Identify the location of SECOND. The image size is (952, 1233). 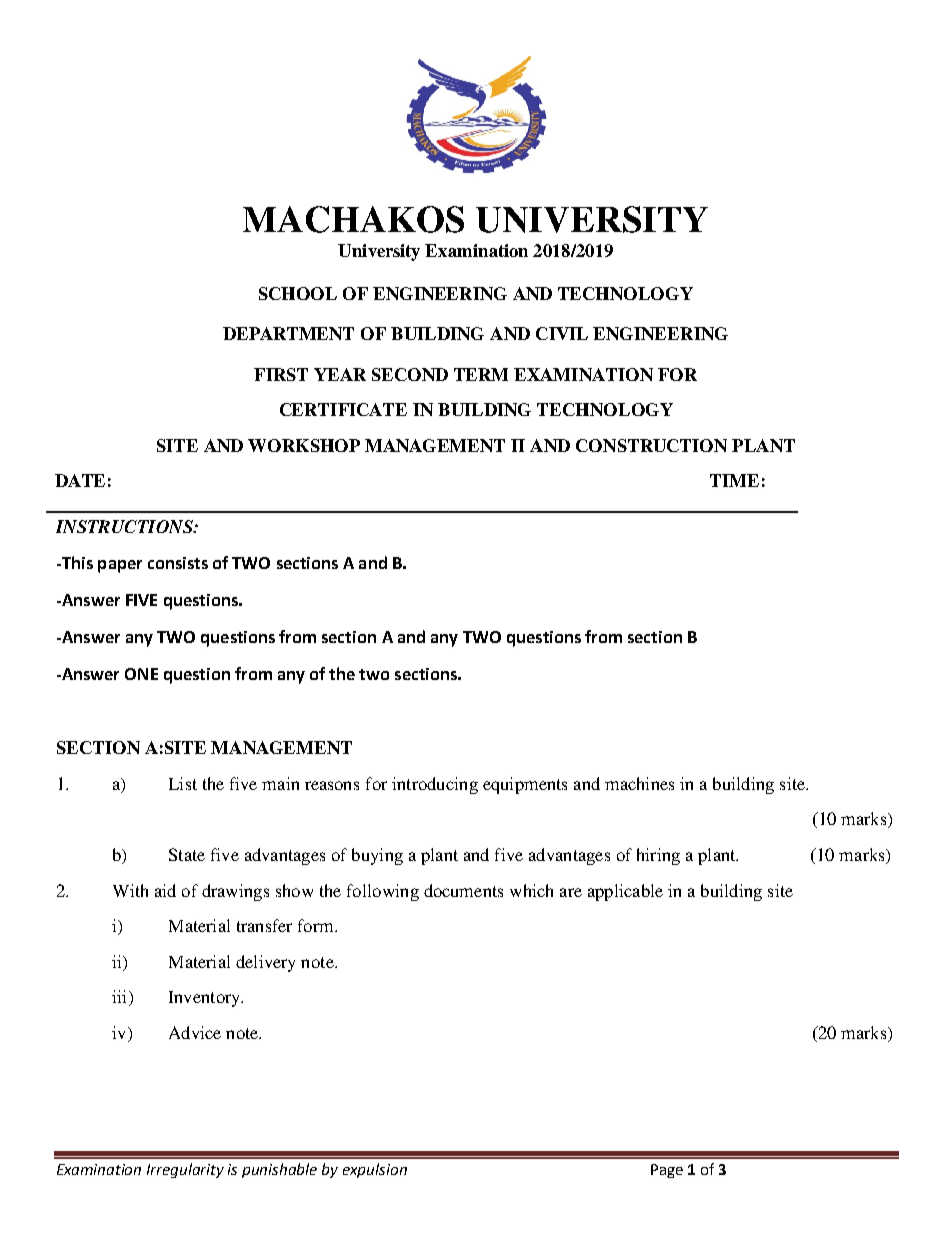
(410, 374).
